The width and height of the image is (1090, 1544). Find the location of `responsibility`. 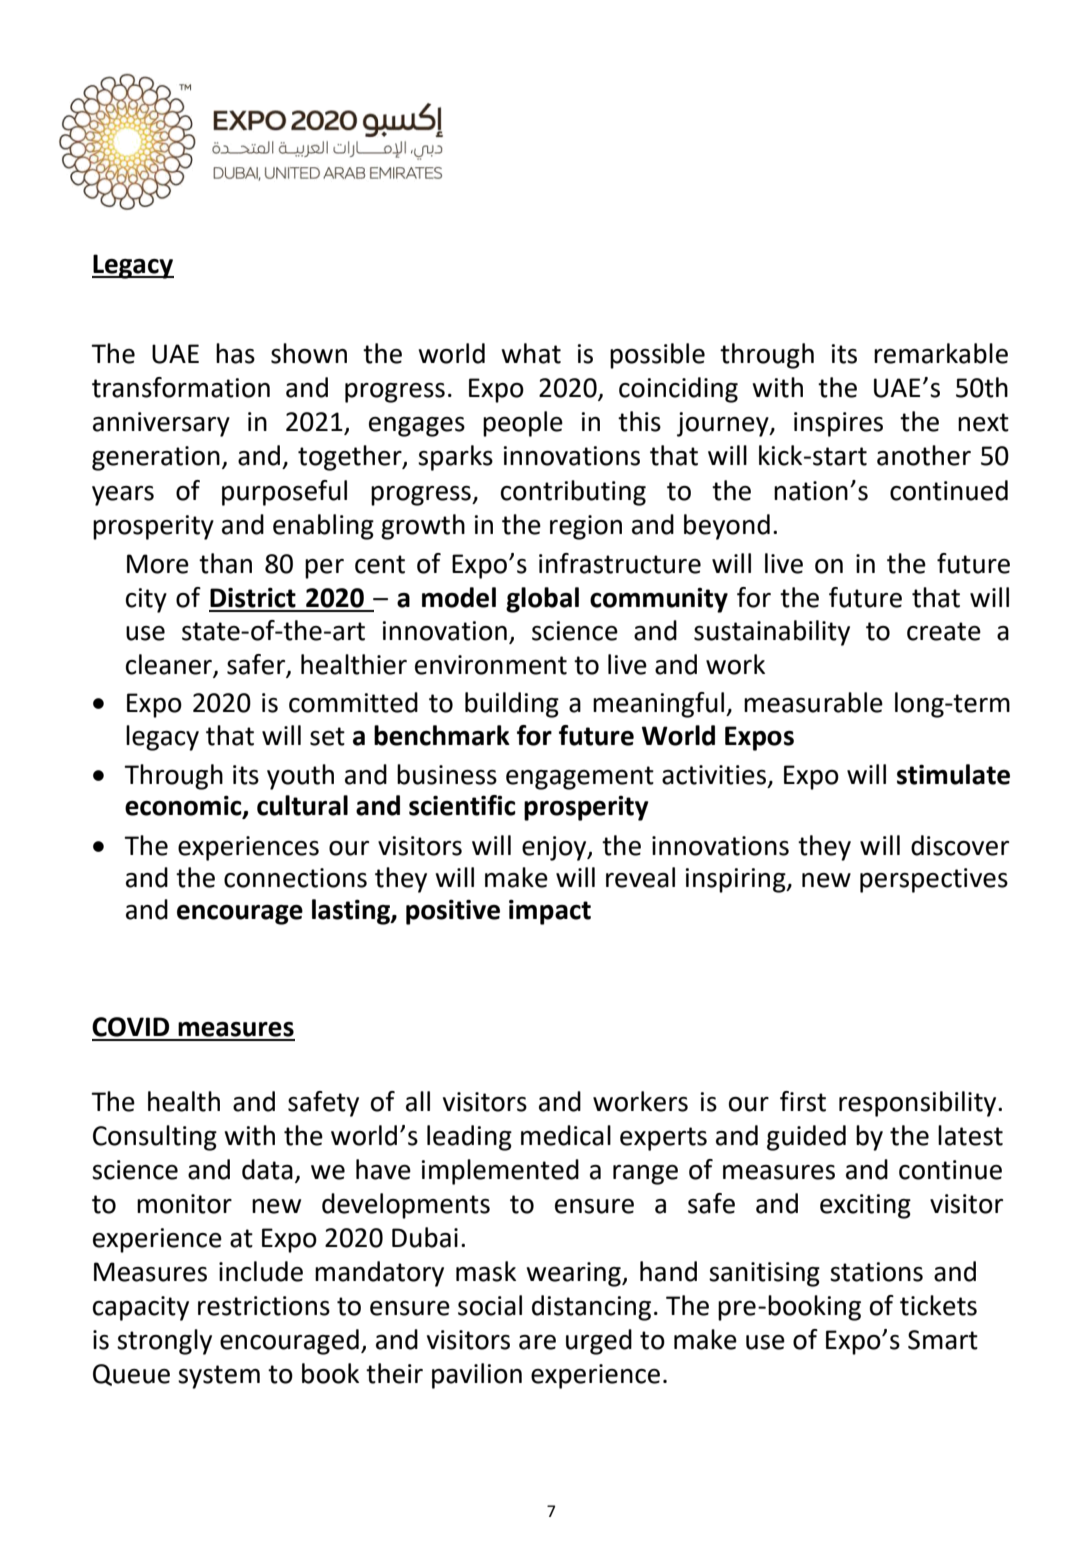

responsibility is located at coordinates (919, 1104).
